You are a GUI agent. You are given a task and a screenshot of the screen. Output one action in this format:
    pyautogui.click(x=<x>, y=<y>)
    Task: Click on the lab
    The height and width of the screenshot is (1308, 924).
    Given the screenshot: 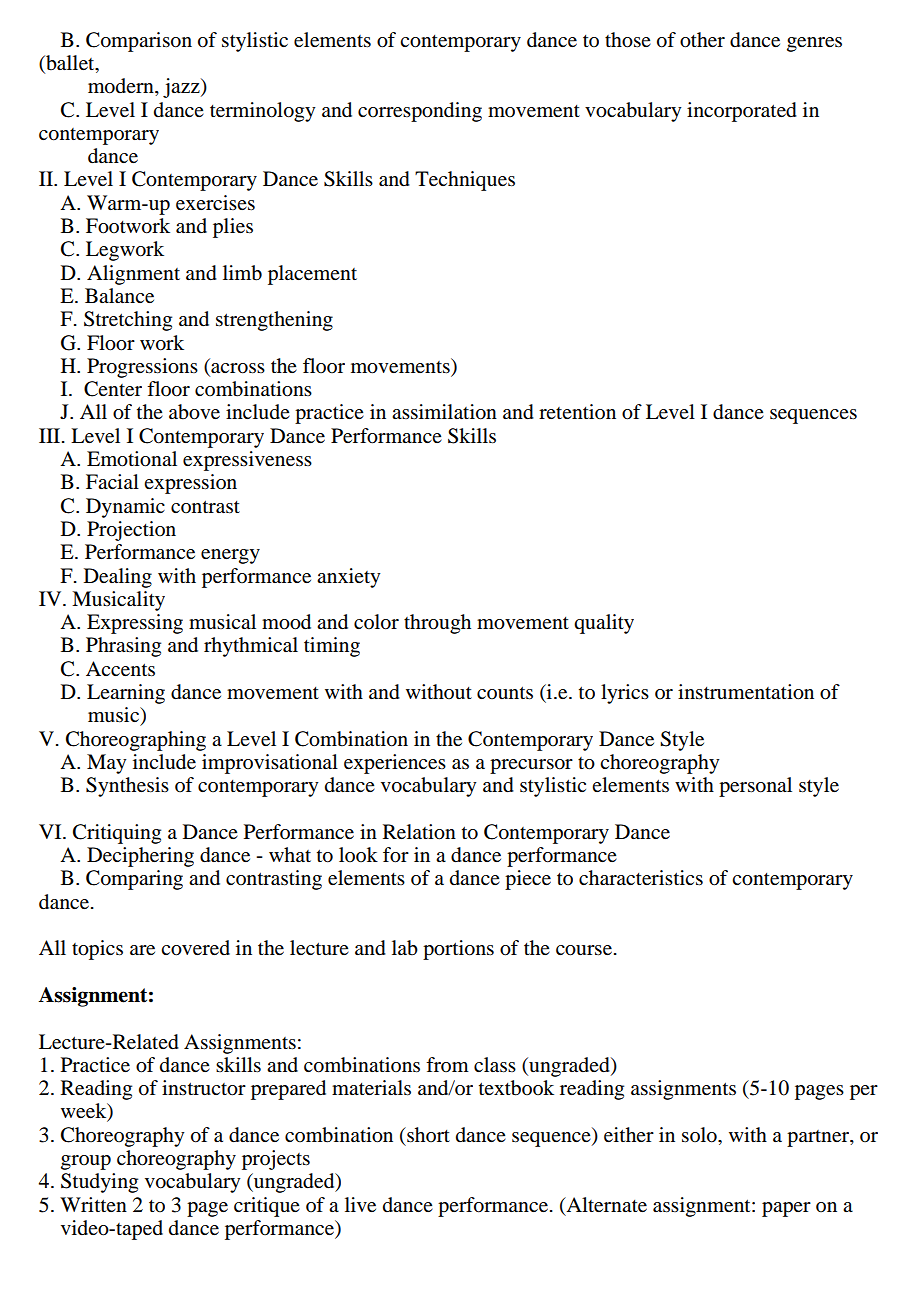 What is the action you would take?
    pyautogui.click(x=405, y=948)
